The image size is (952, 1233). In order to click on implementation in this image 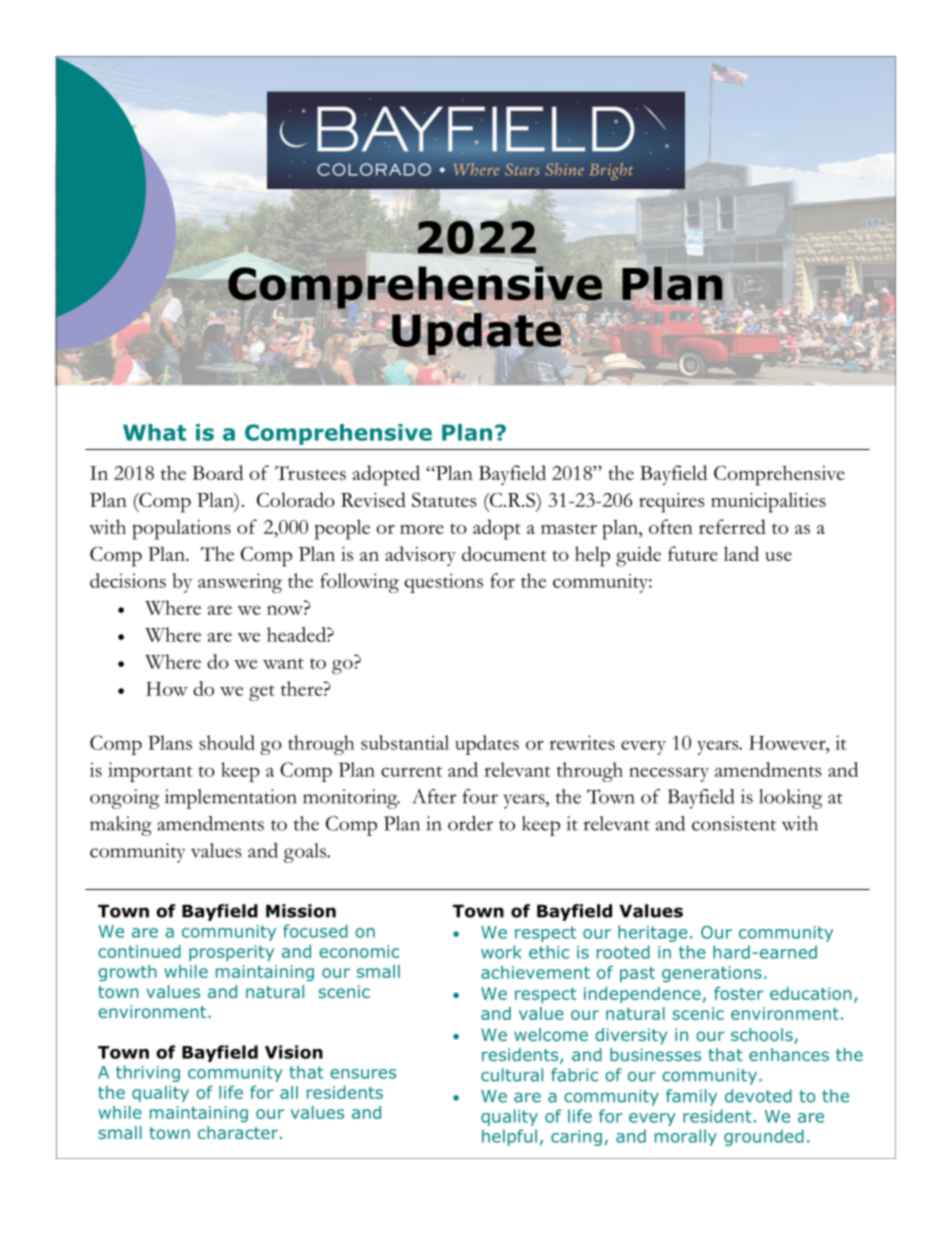, I will do `click(231, 799)`.
